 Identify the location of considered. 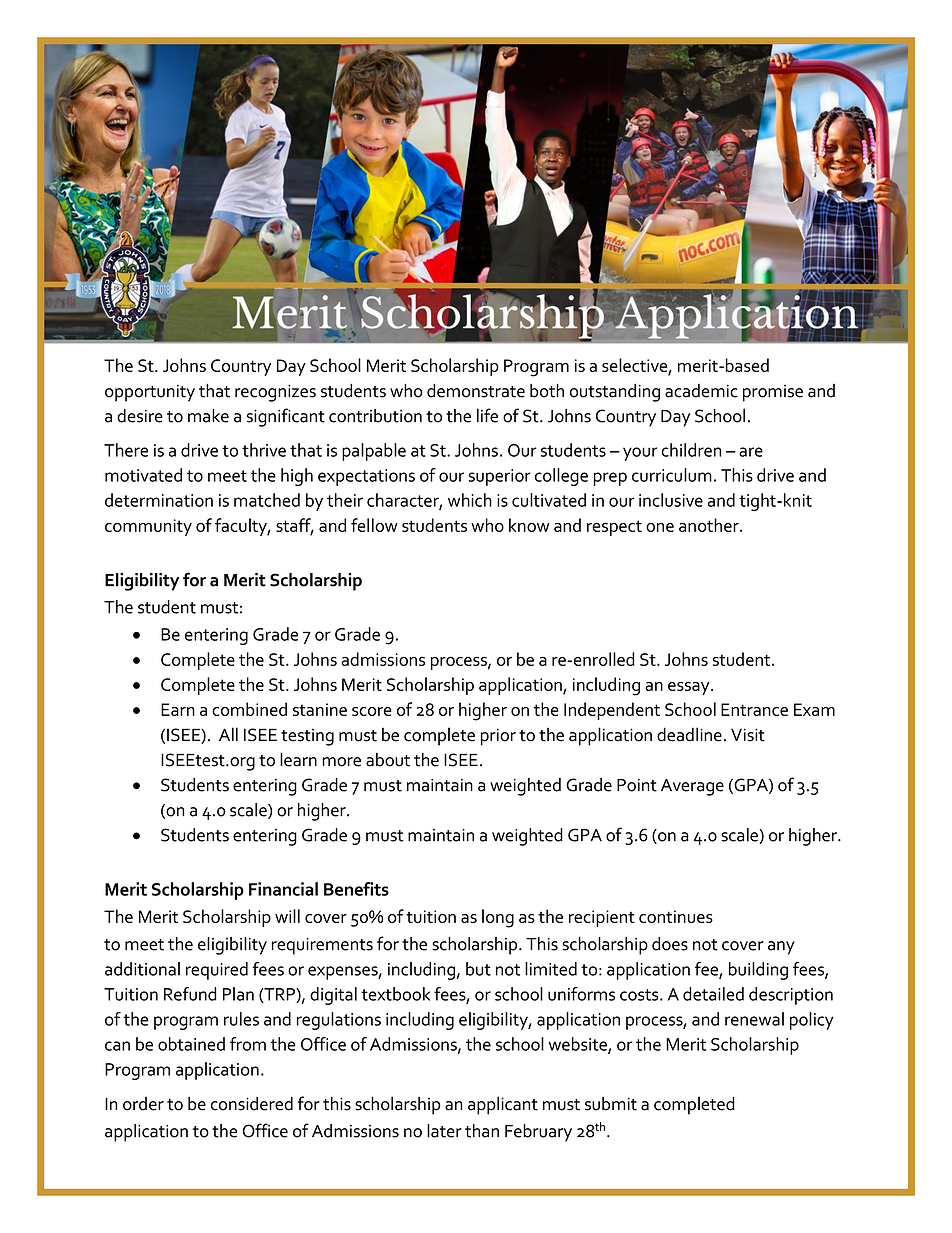
(252, 1103).
